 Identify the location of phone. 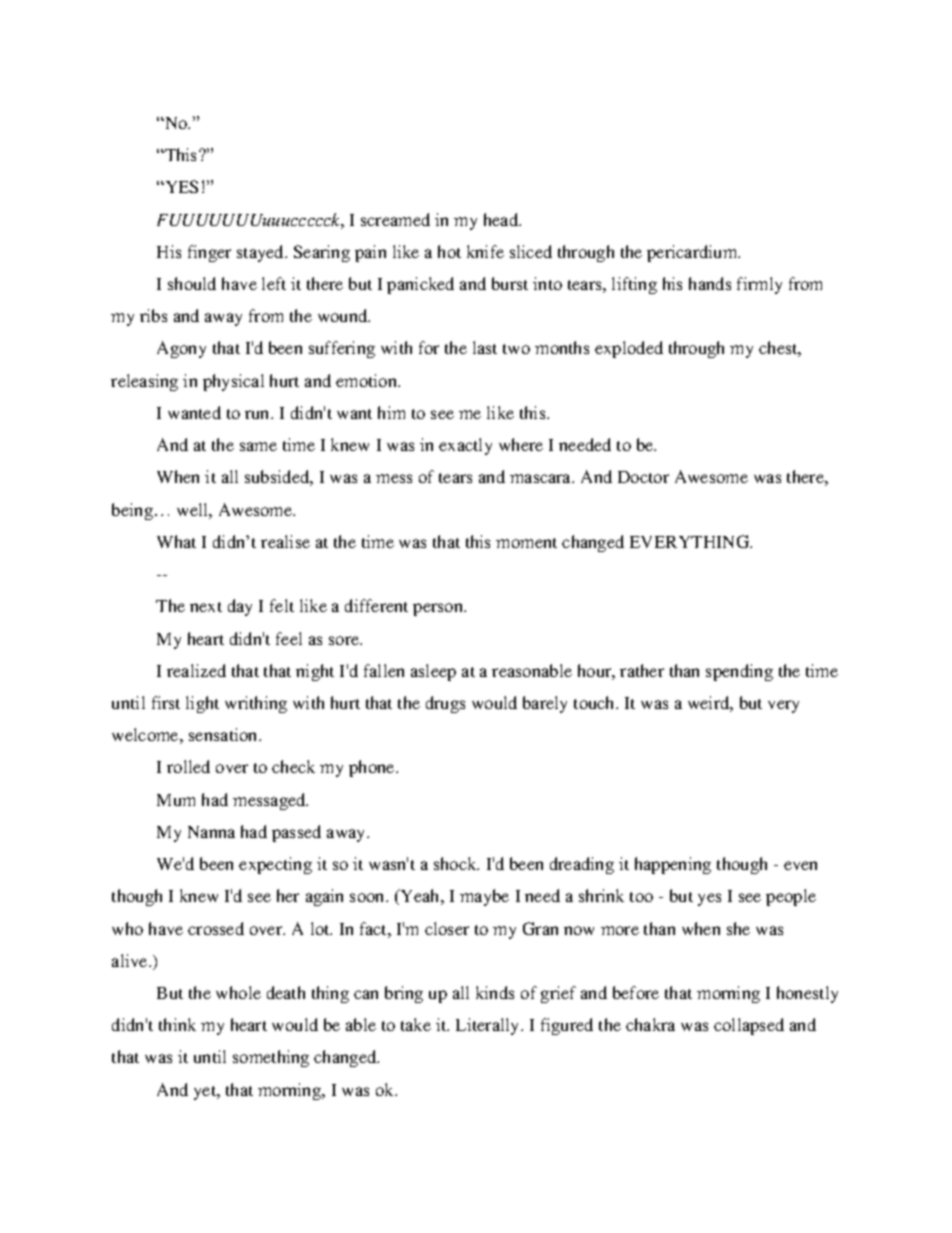
(373, 768).
